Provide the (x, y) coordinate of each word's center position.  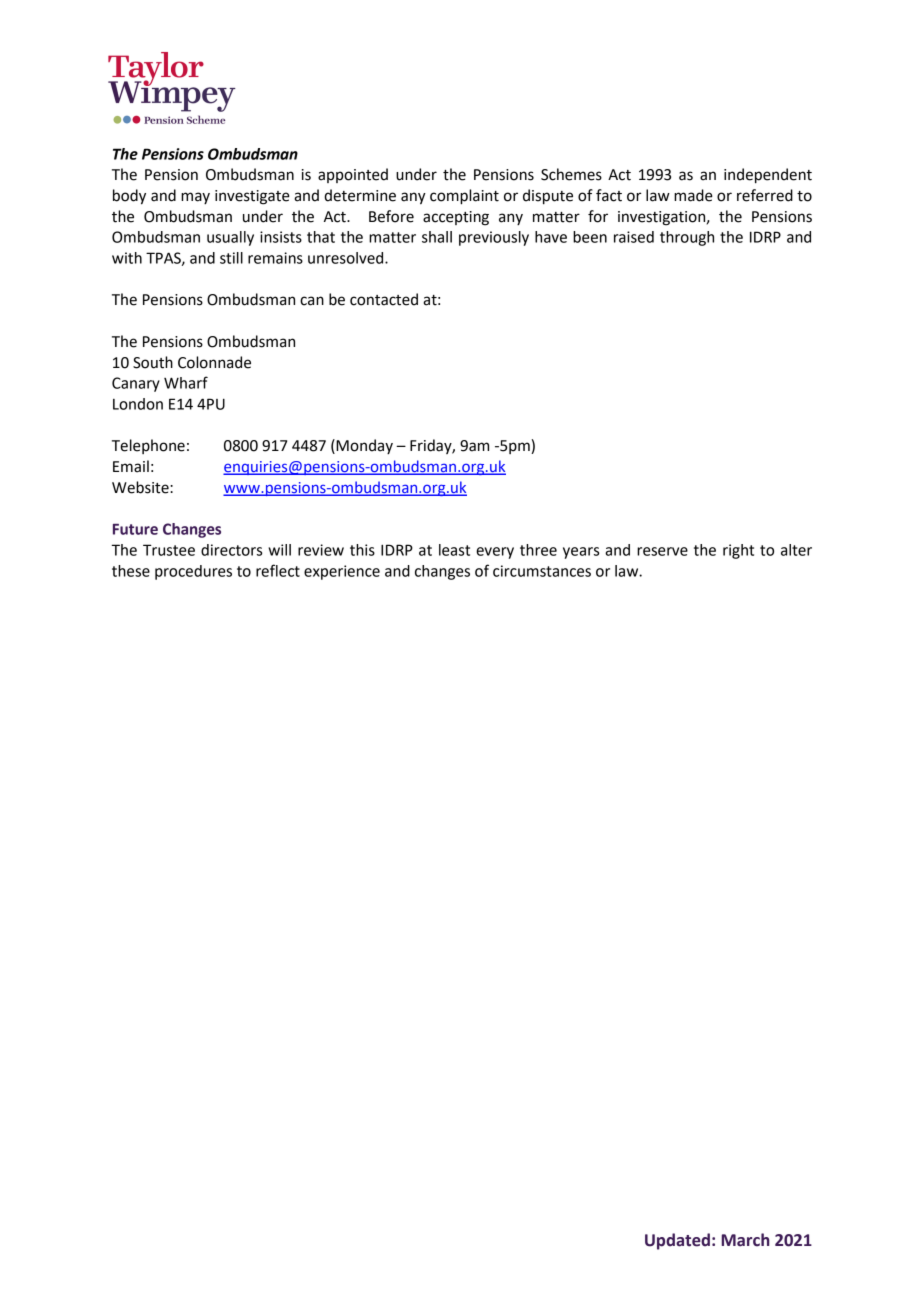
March (745, 1240)
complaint (464, 197)
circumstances (542, 571)
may (195, 198)
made (693, 195)
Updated (677, 1241)
